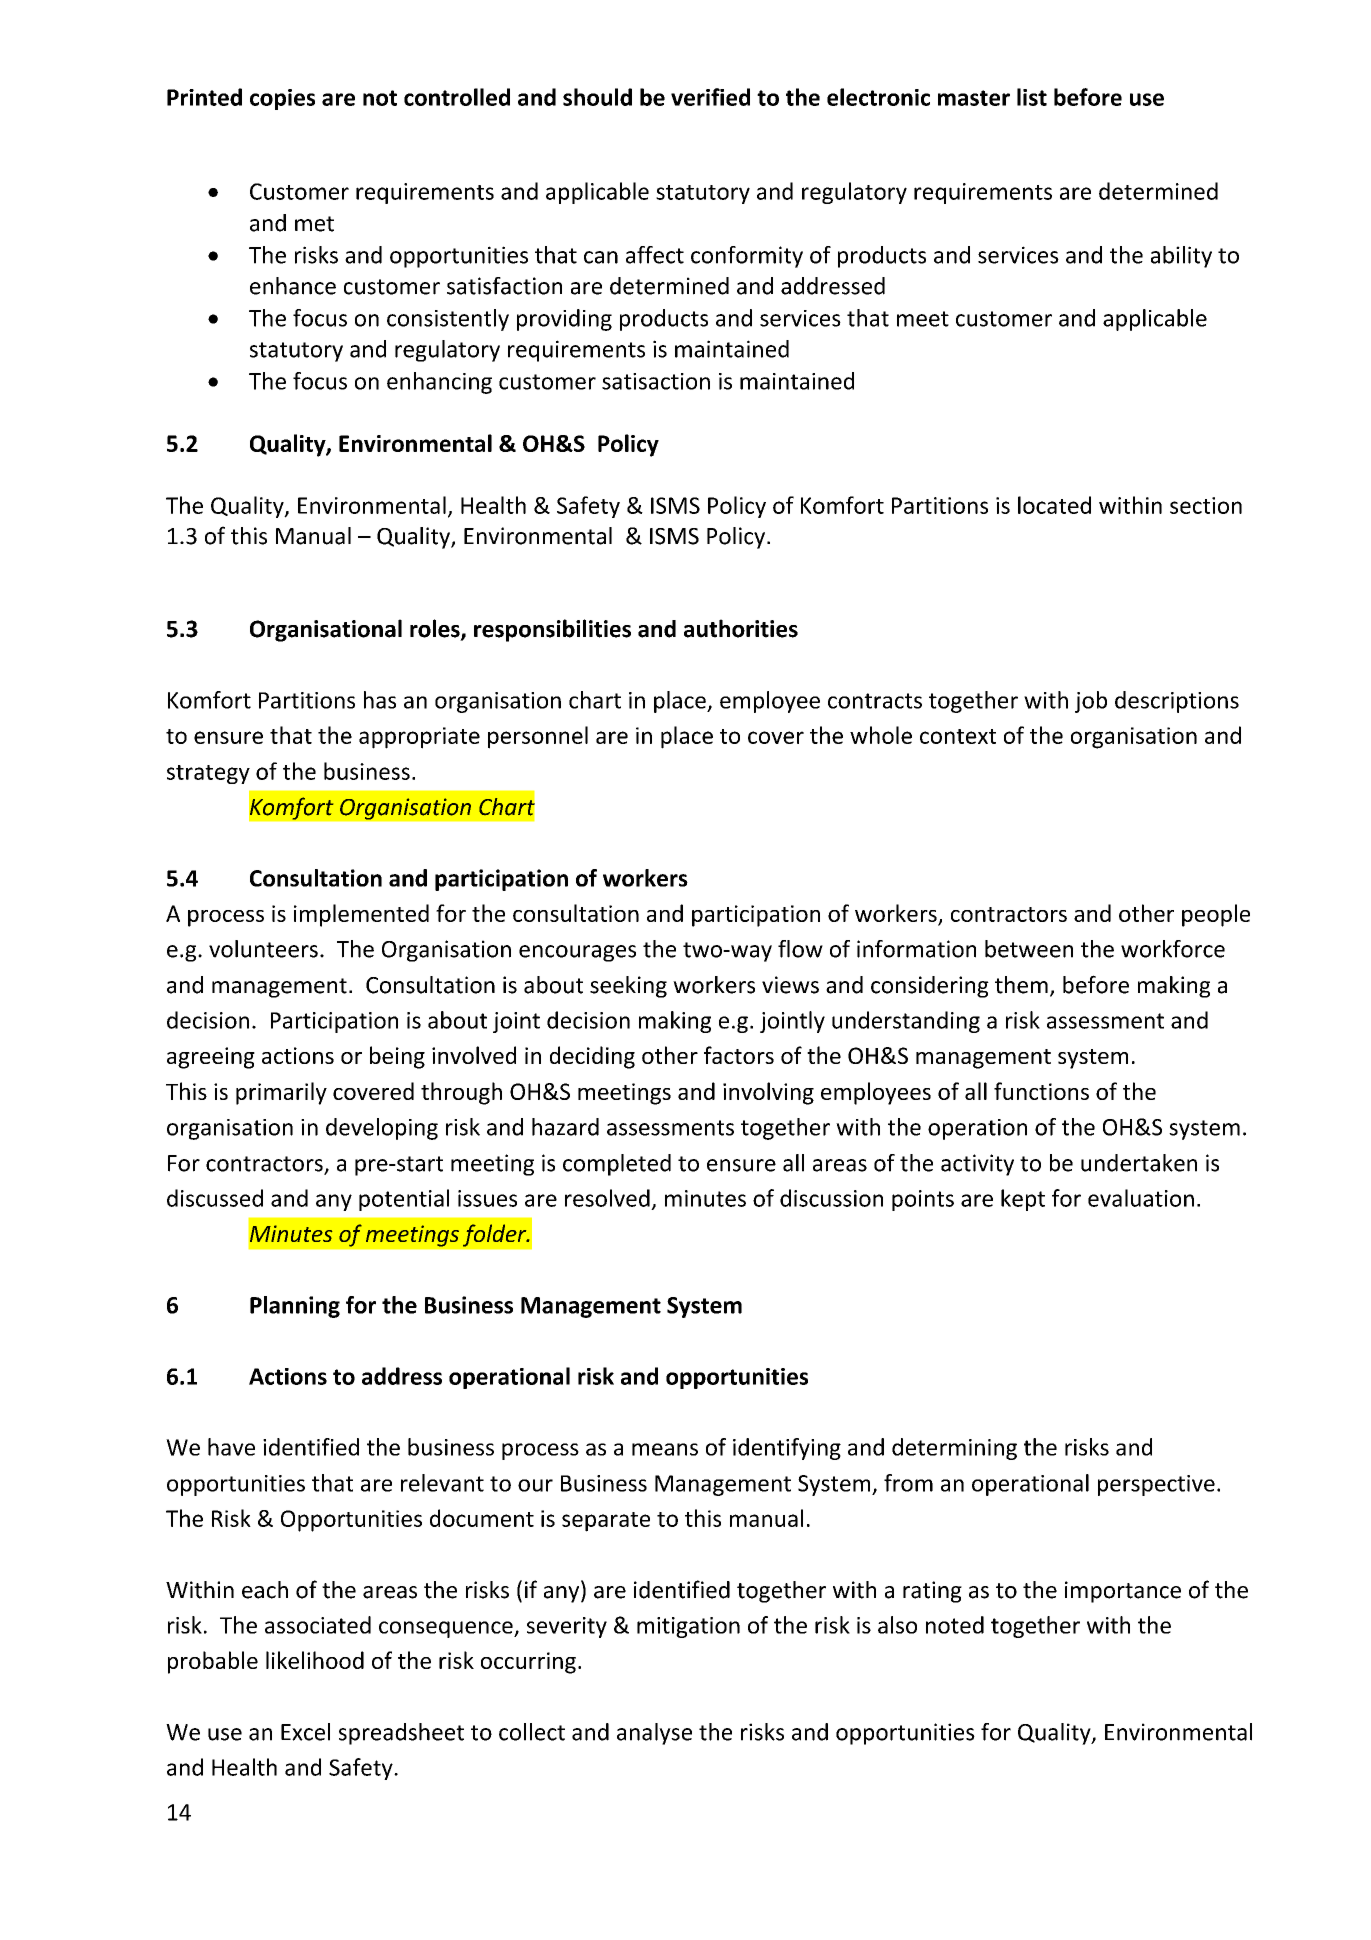 The height and width of the screenshot is (1940, 1371). Describe the element at coordinates (315, 1660) in the screenshot. I see `likelihood` at that location.
